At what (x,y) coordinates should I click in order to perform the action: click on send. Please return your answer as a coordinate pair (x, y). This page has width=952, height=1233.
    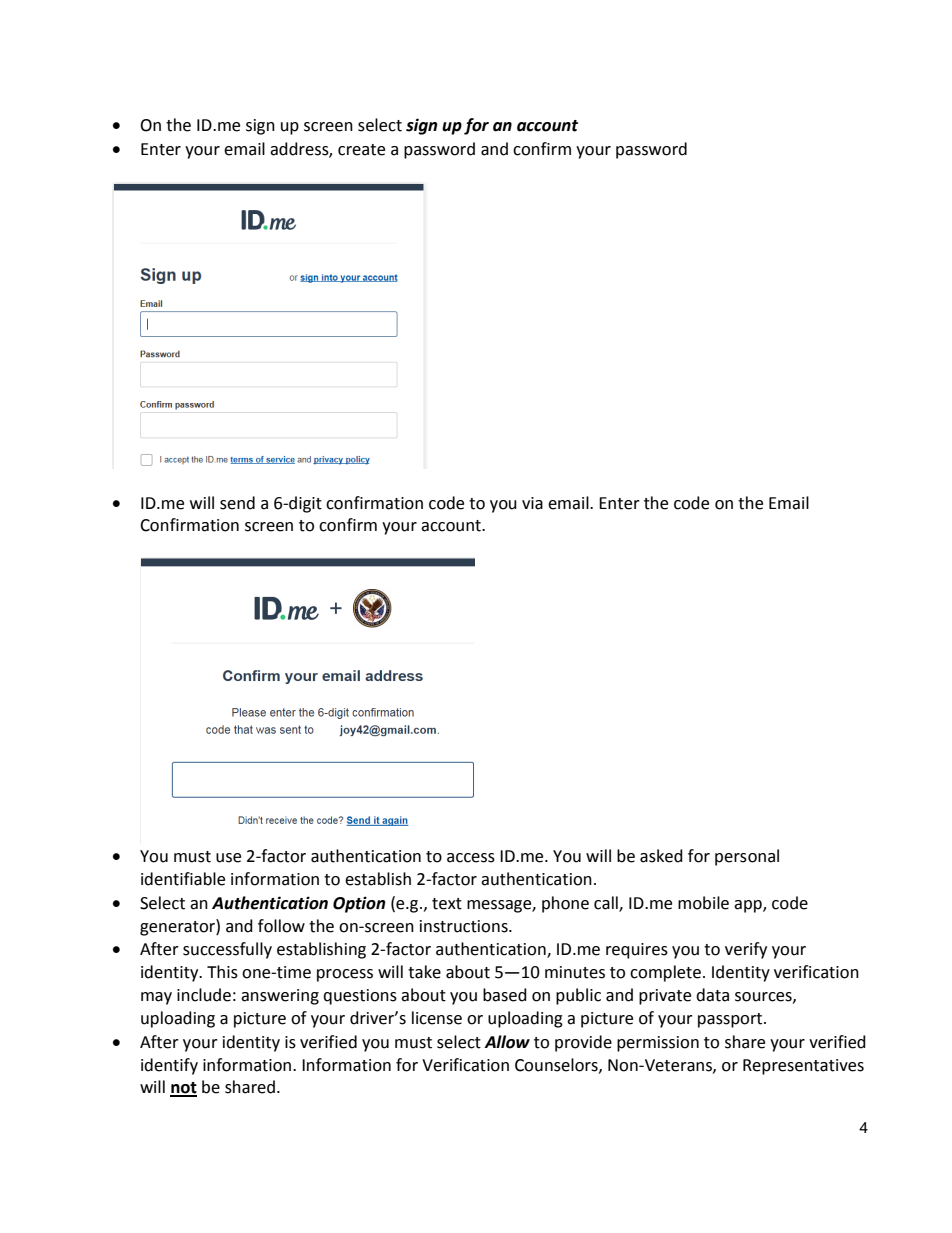
    Looking at the image, I should click on (237, 503).
